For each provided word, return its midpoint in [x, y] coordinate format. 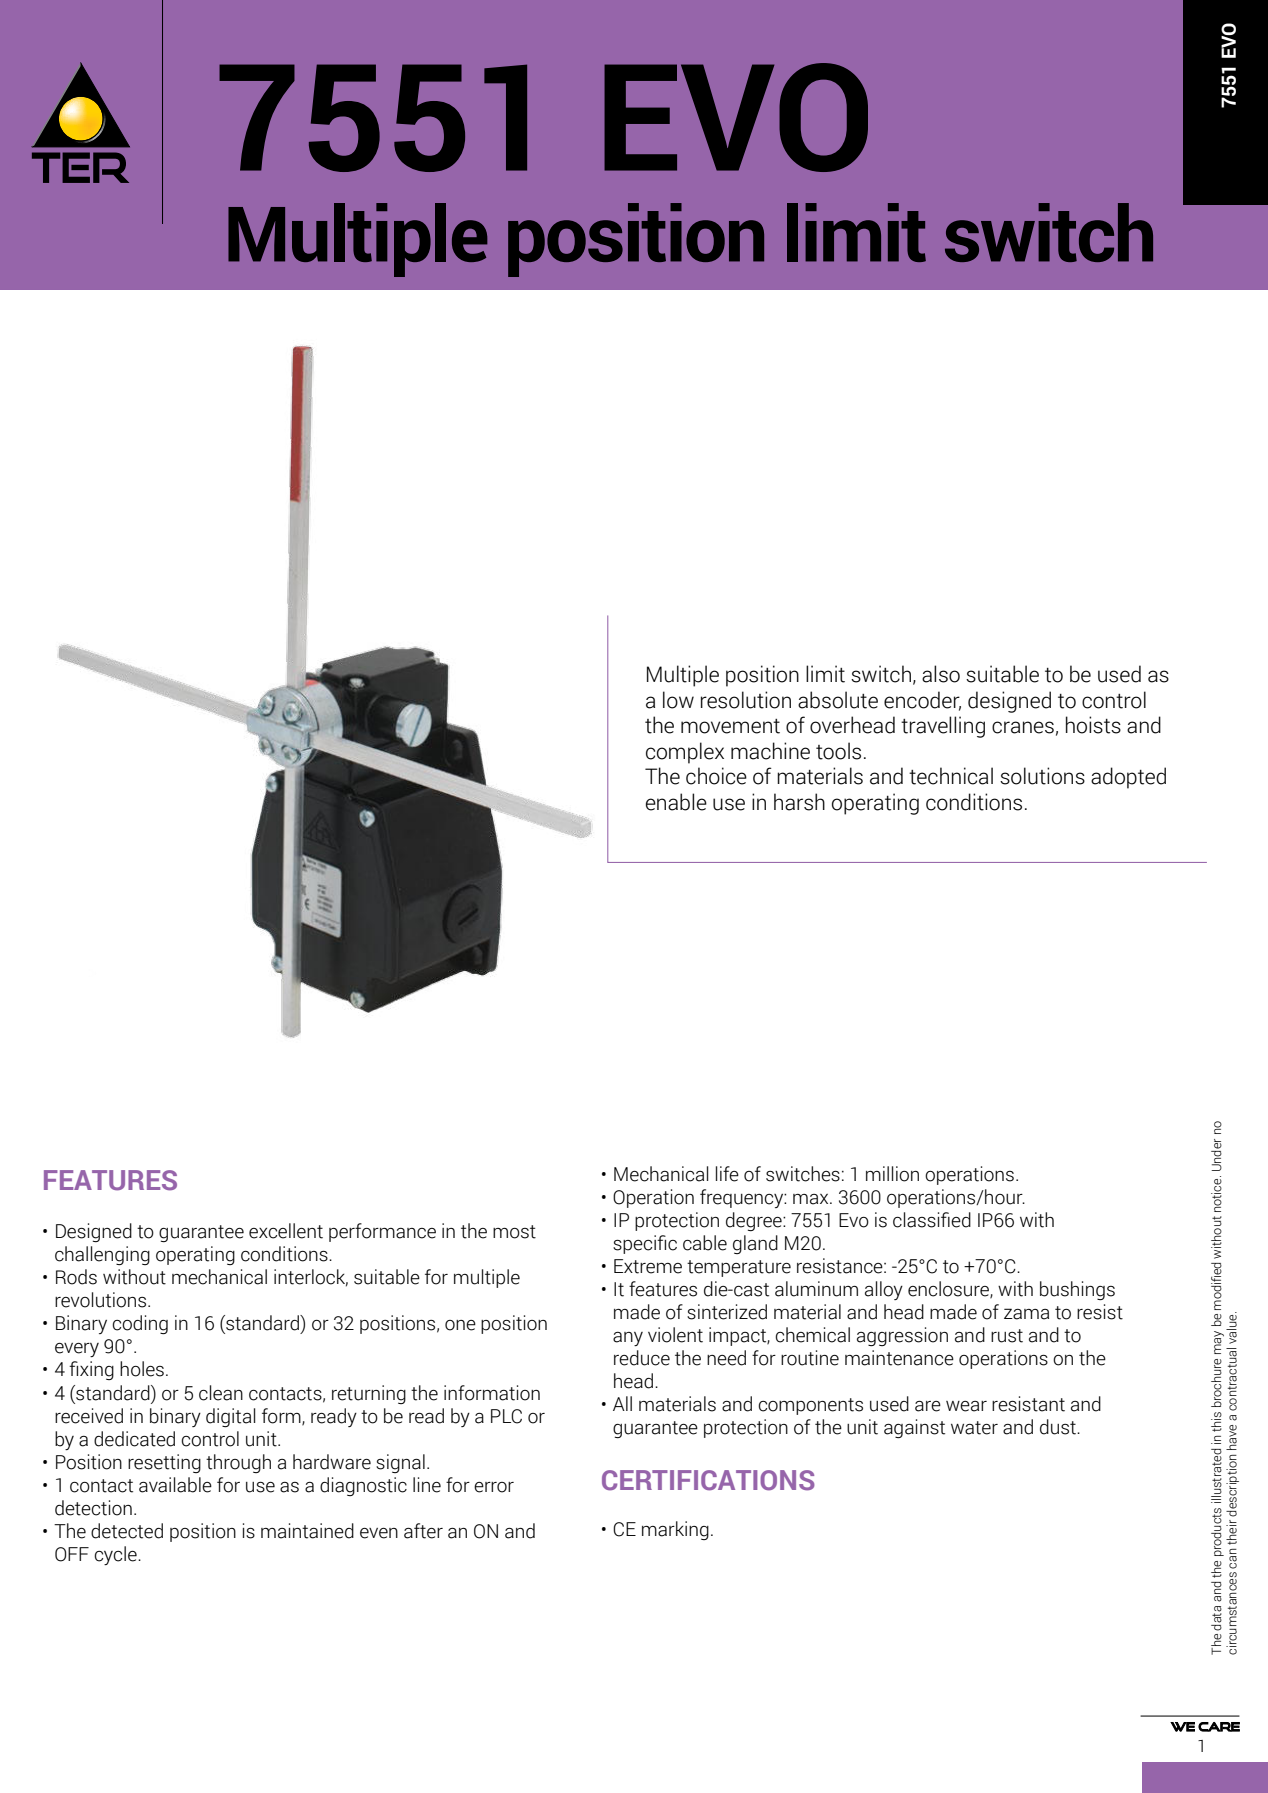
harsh [799, 802]
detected [127, 1531]
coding [140, 1324]
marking [675, 1530]
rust [1007, 1336]
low [678, 700]
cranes [1023, 727]
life [727, 1174]
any [628, 1339]
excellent [286, 1231]
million [892, 1174]
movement [730, 726]
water [974, 1428]
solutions [1042, 776]
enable [676, 802]
